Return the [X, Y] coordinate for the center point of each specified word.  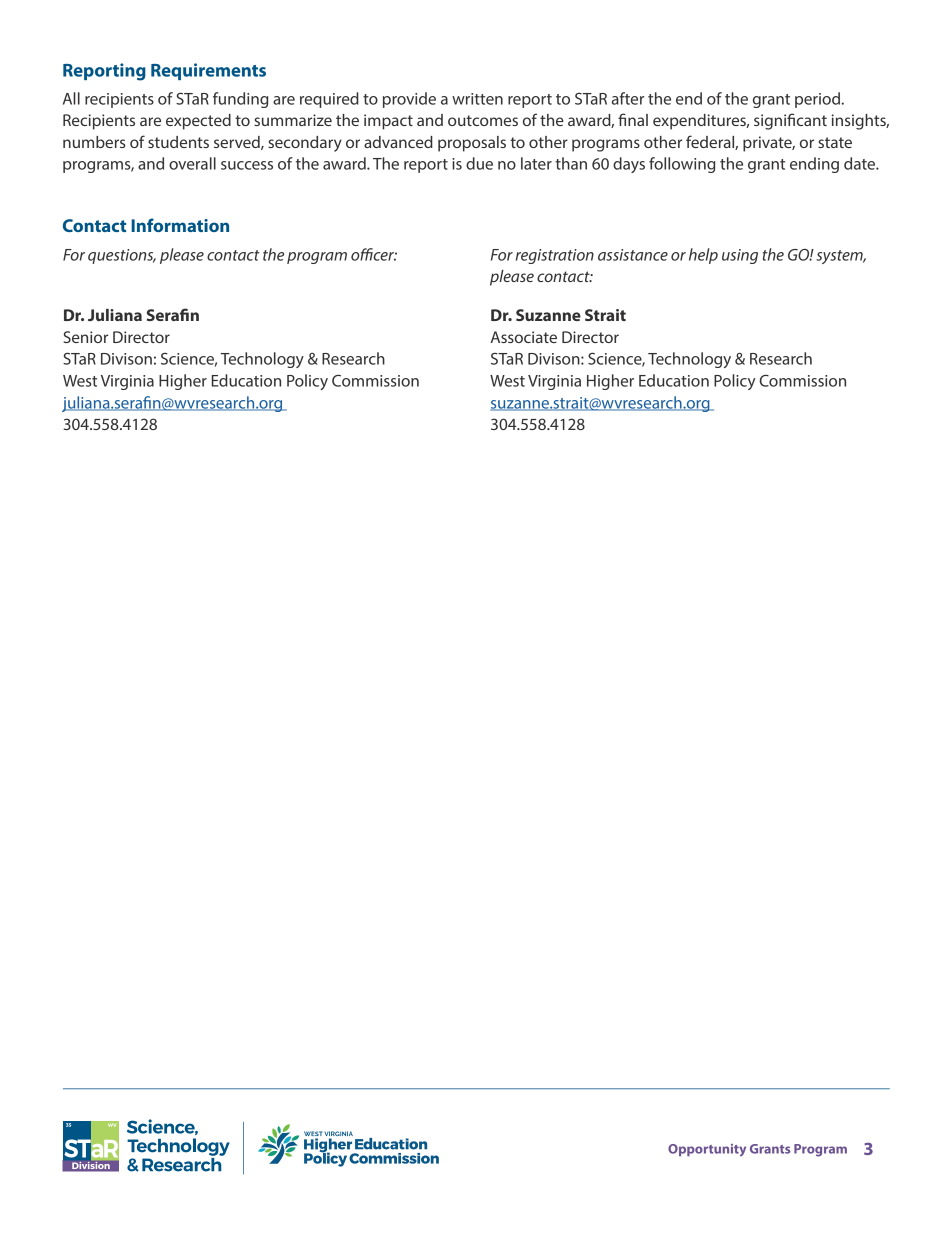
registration [555, 256]
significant [790, 121]
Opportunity [707, 1150]
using [740, 256]
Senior [85, 337]
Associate [523, 337]
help [703, 256]
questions [122, 256]
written [477, 99]
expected [198, 122]
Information [180, 225]
